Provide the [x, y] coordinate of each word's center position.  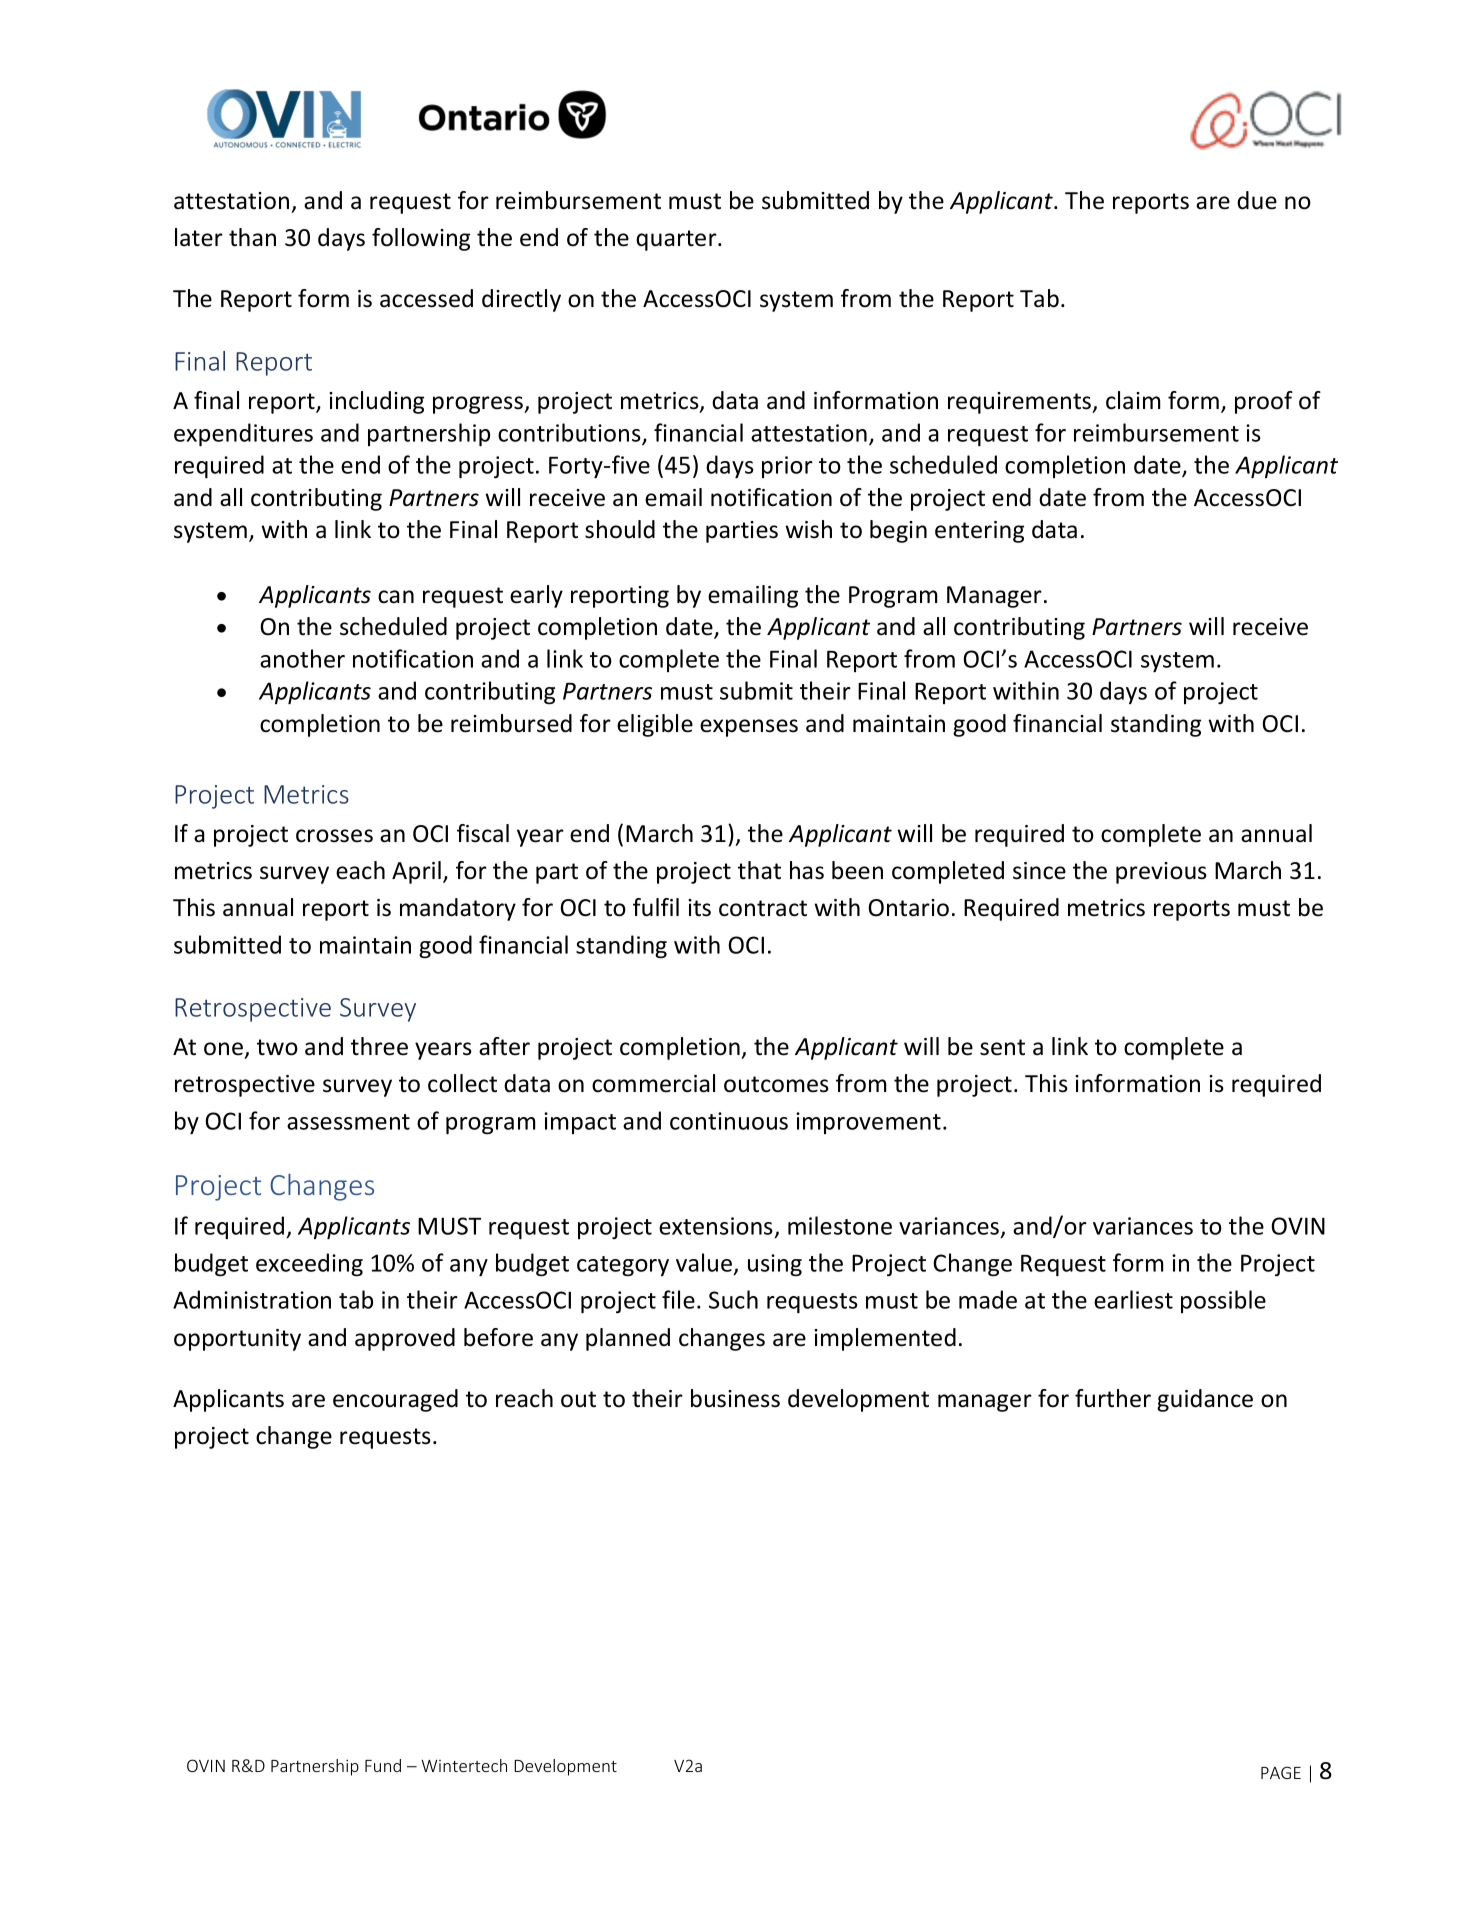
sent [1002, 1047]
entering [979, 532]
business [735, 1398]
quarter [677, 240]
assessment [348, 1122]
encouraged [395, 1400]
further [1113, 1398]
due [1257, 200]
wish [808, 529]
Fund [383, 1765]
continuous [729, 1121]
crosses [334, 836]
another [302, 658]
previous [1161, 873]
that [759, 870]
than [252, 237]
